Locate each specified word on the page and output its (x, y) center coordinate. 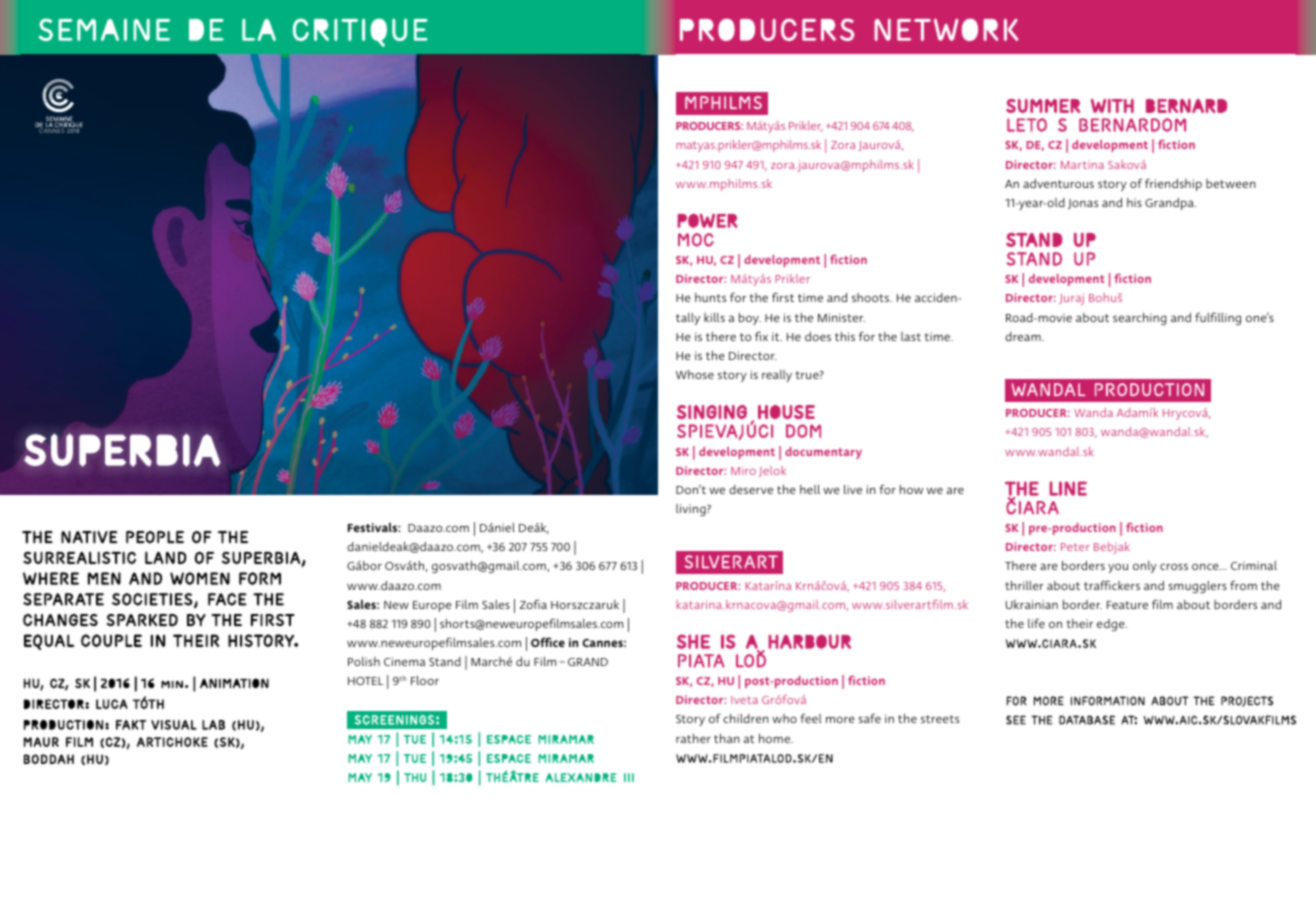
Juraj (1071, 299)
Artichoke (172, 742)
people (155, 537)
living (692, 510)
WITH (1112, 106)
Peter (1075, 547)
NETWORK (946, 29)
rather (693, 738)
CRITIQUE (360, 32)
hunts (710, 297)
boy (750, 319)
